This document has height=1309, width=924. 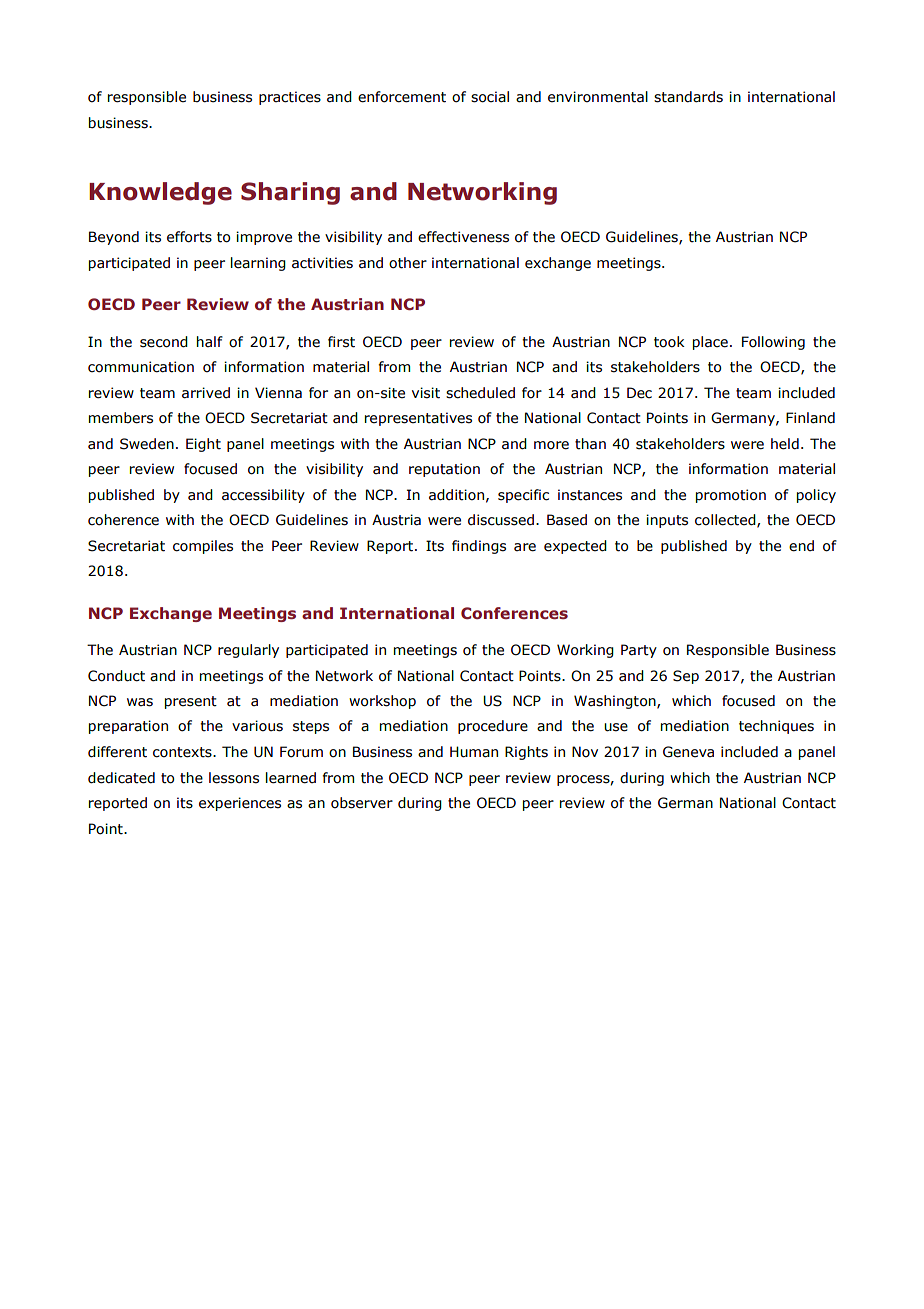 I want to click on social, so click(x=490, y=97).
